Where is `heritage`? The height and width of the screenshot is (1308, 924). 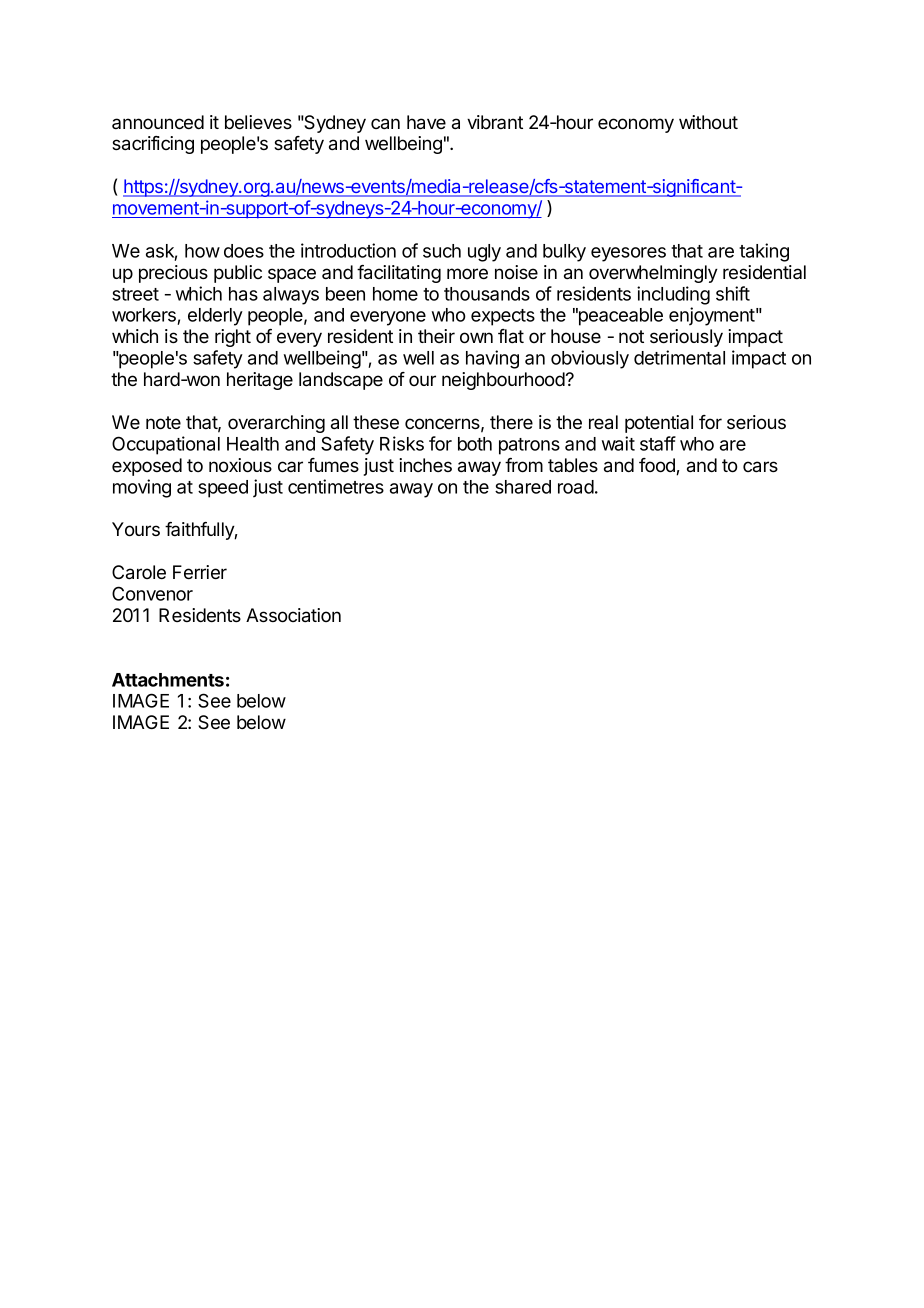
heritage is located at coordinates (260, 381).
